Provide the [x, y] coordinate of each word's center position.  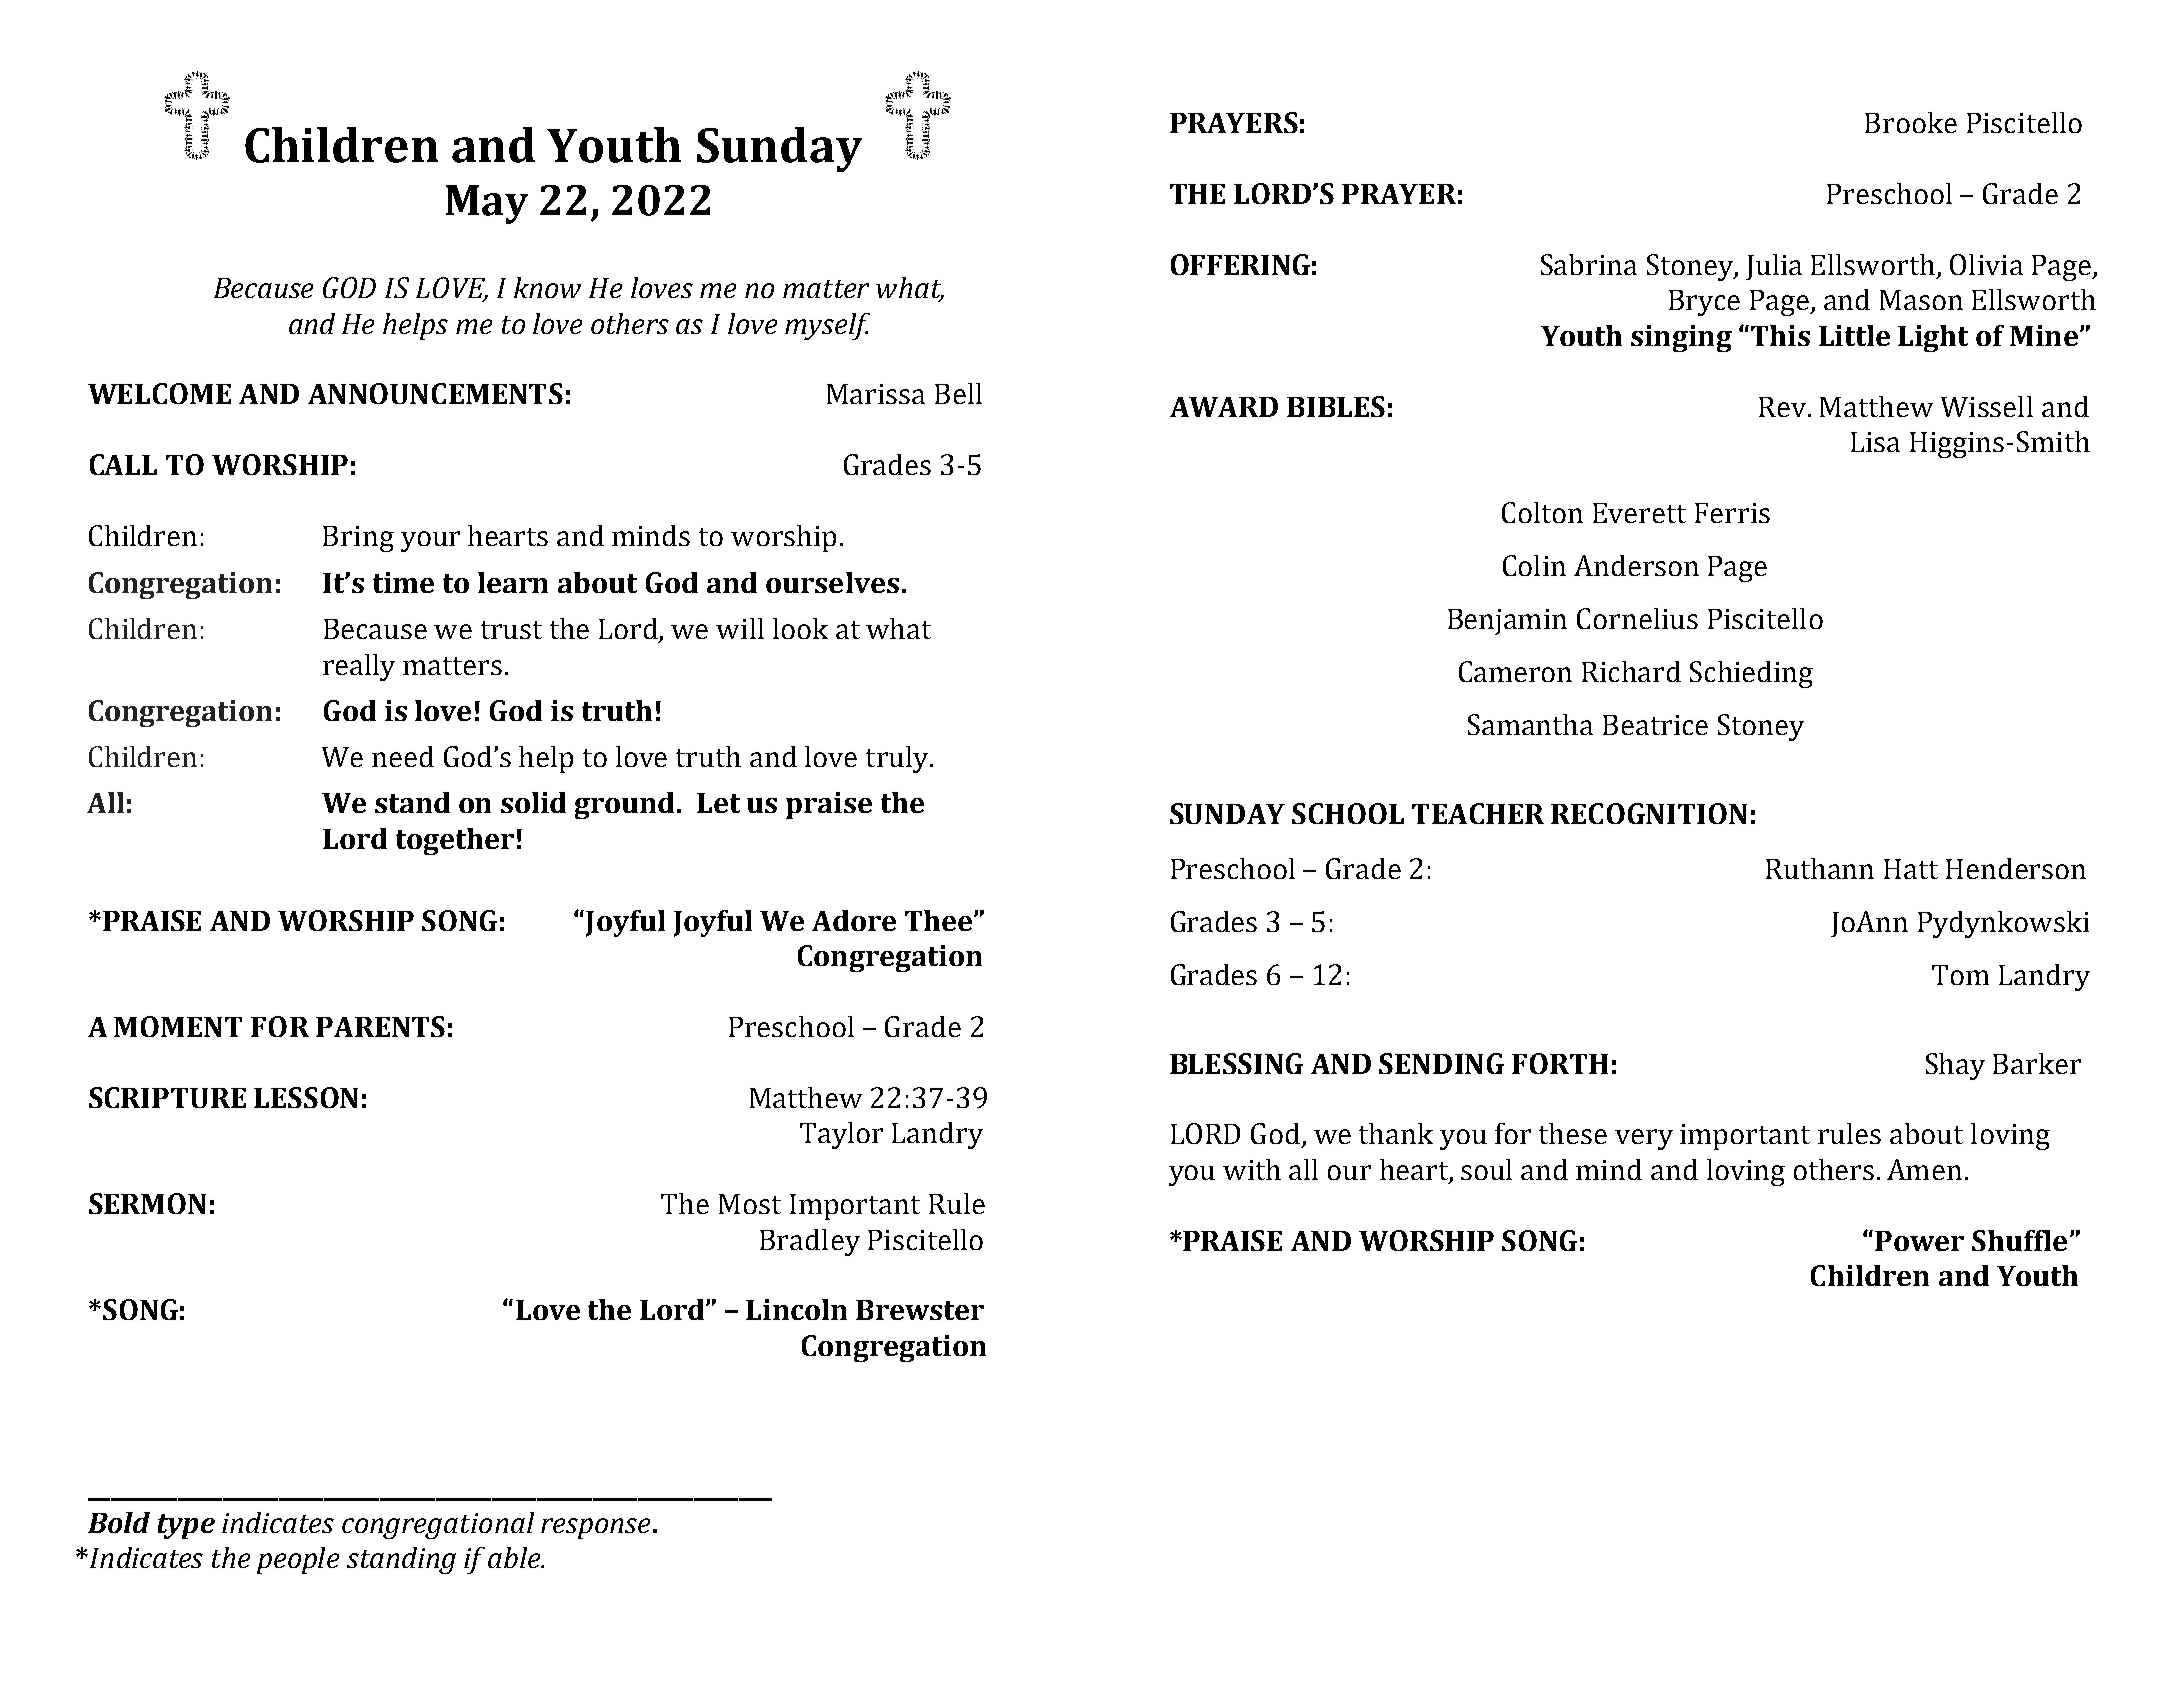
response [595, 1528]
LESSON [306, 1097]
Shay [1955, 1066]
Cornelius [1637, 618]
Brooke [1911, 122]
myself [827, 326]
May [487, 204]
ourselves [832, 582]
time [403, 582]
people [298, 1560]
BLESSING [1236, 1063]
